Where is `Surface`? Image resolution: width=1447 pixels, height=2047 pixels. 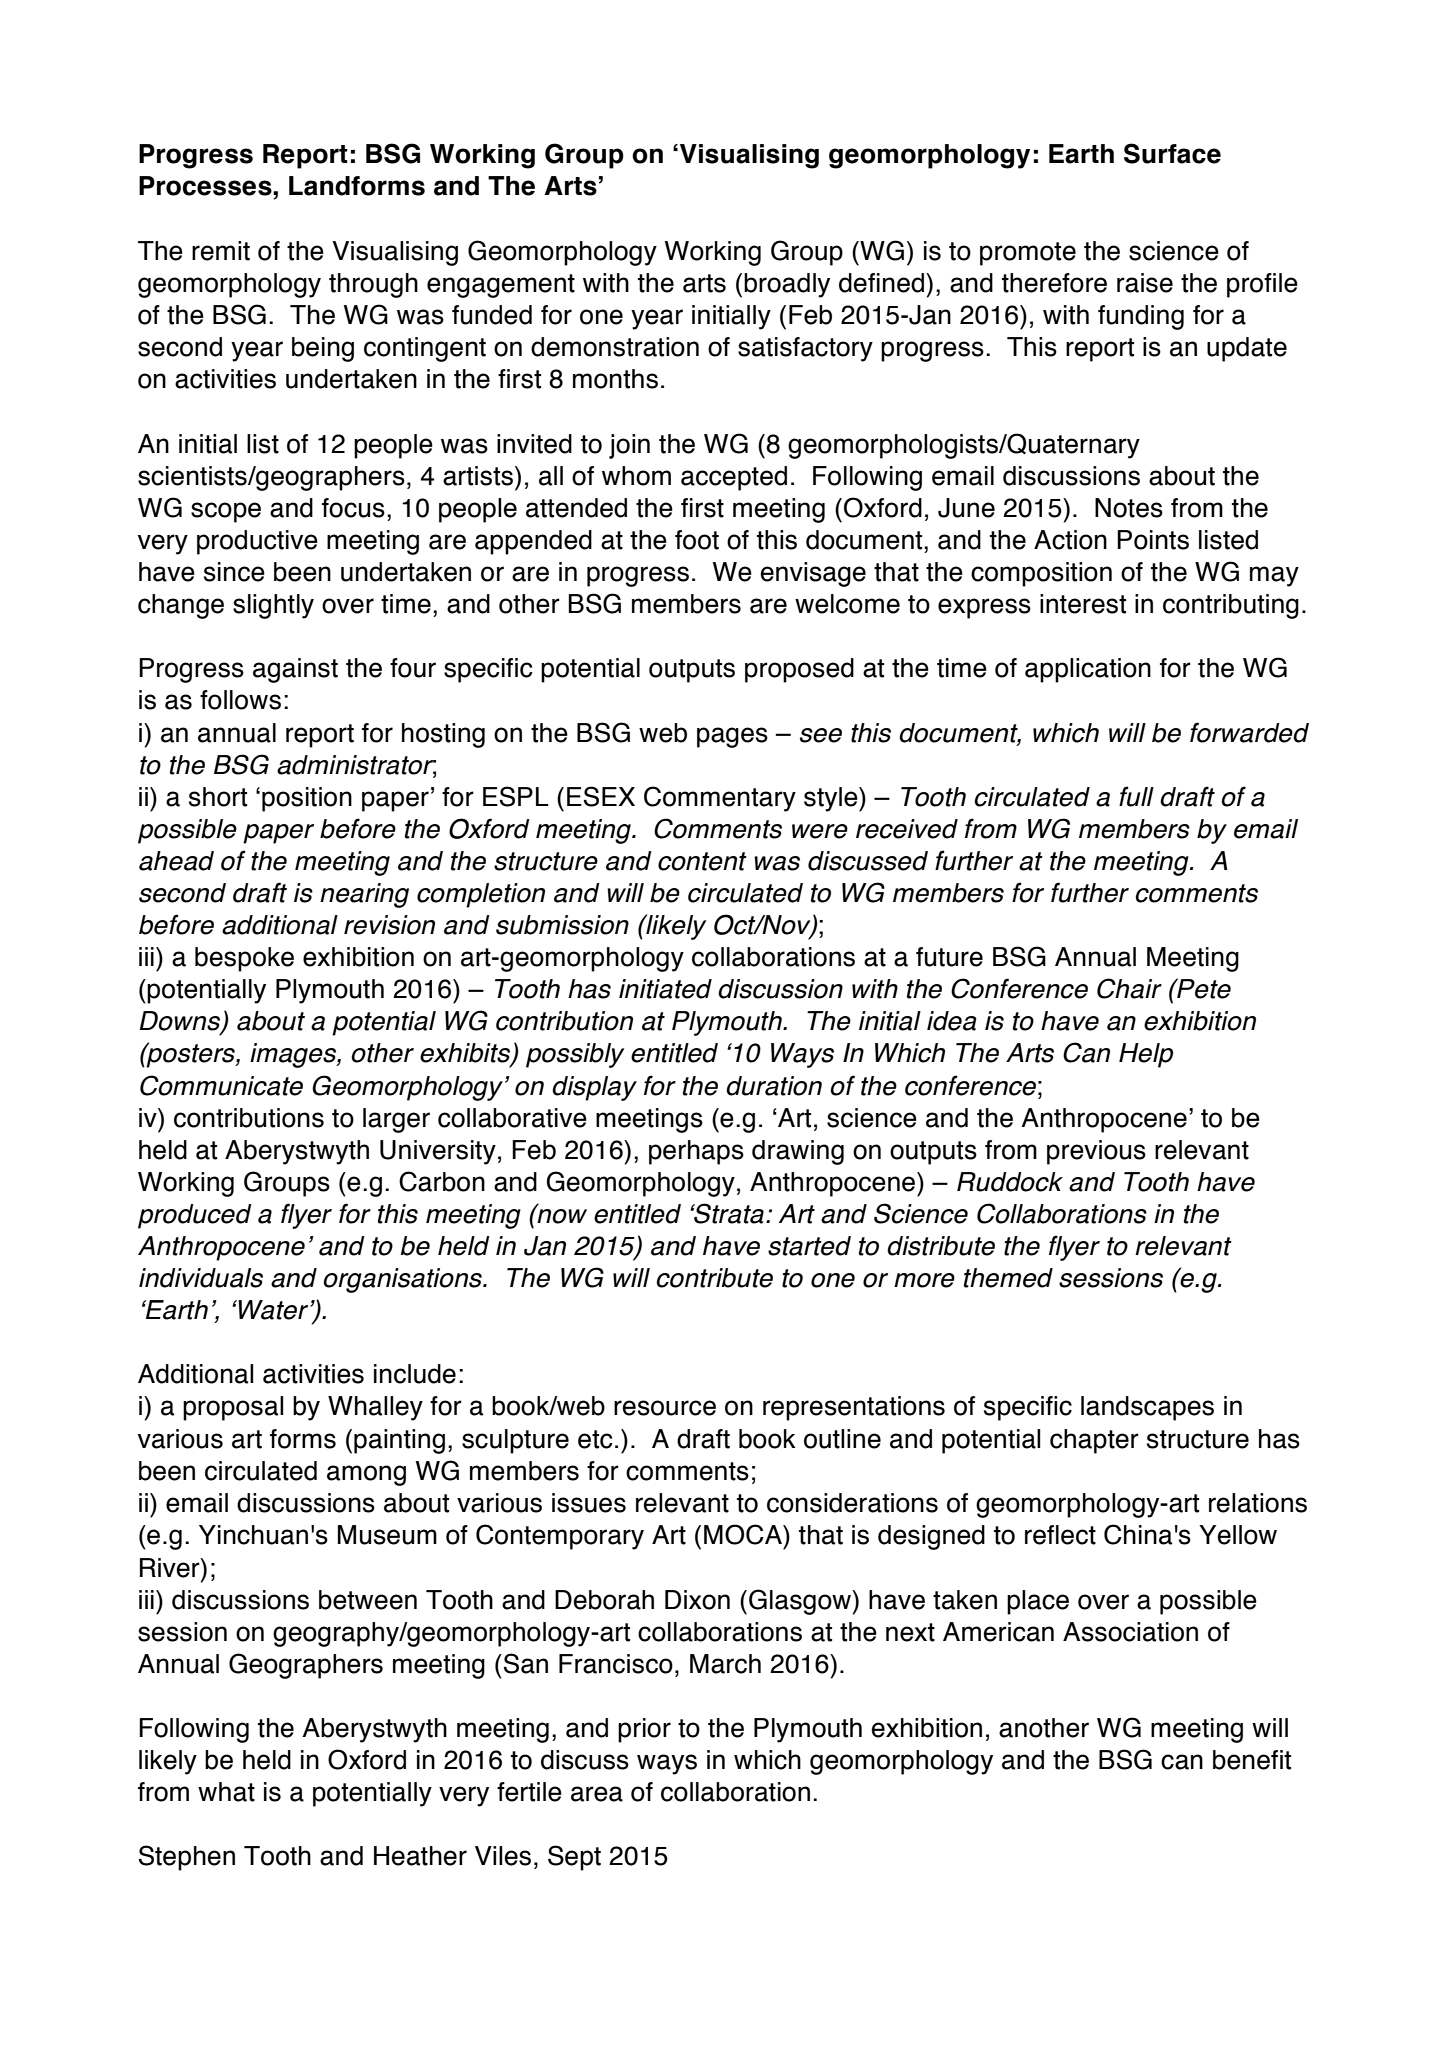
Surface is located at coordinates (1172, 153).
